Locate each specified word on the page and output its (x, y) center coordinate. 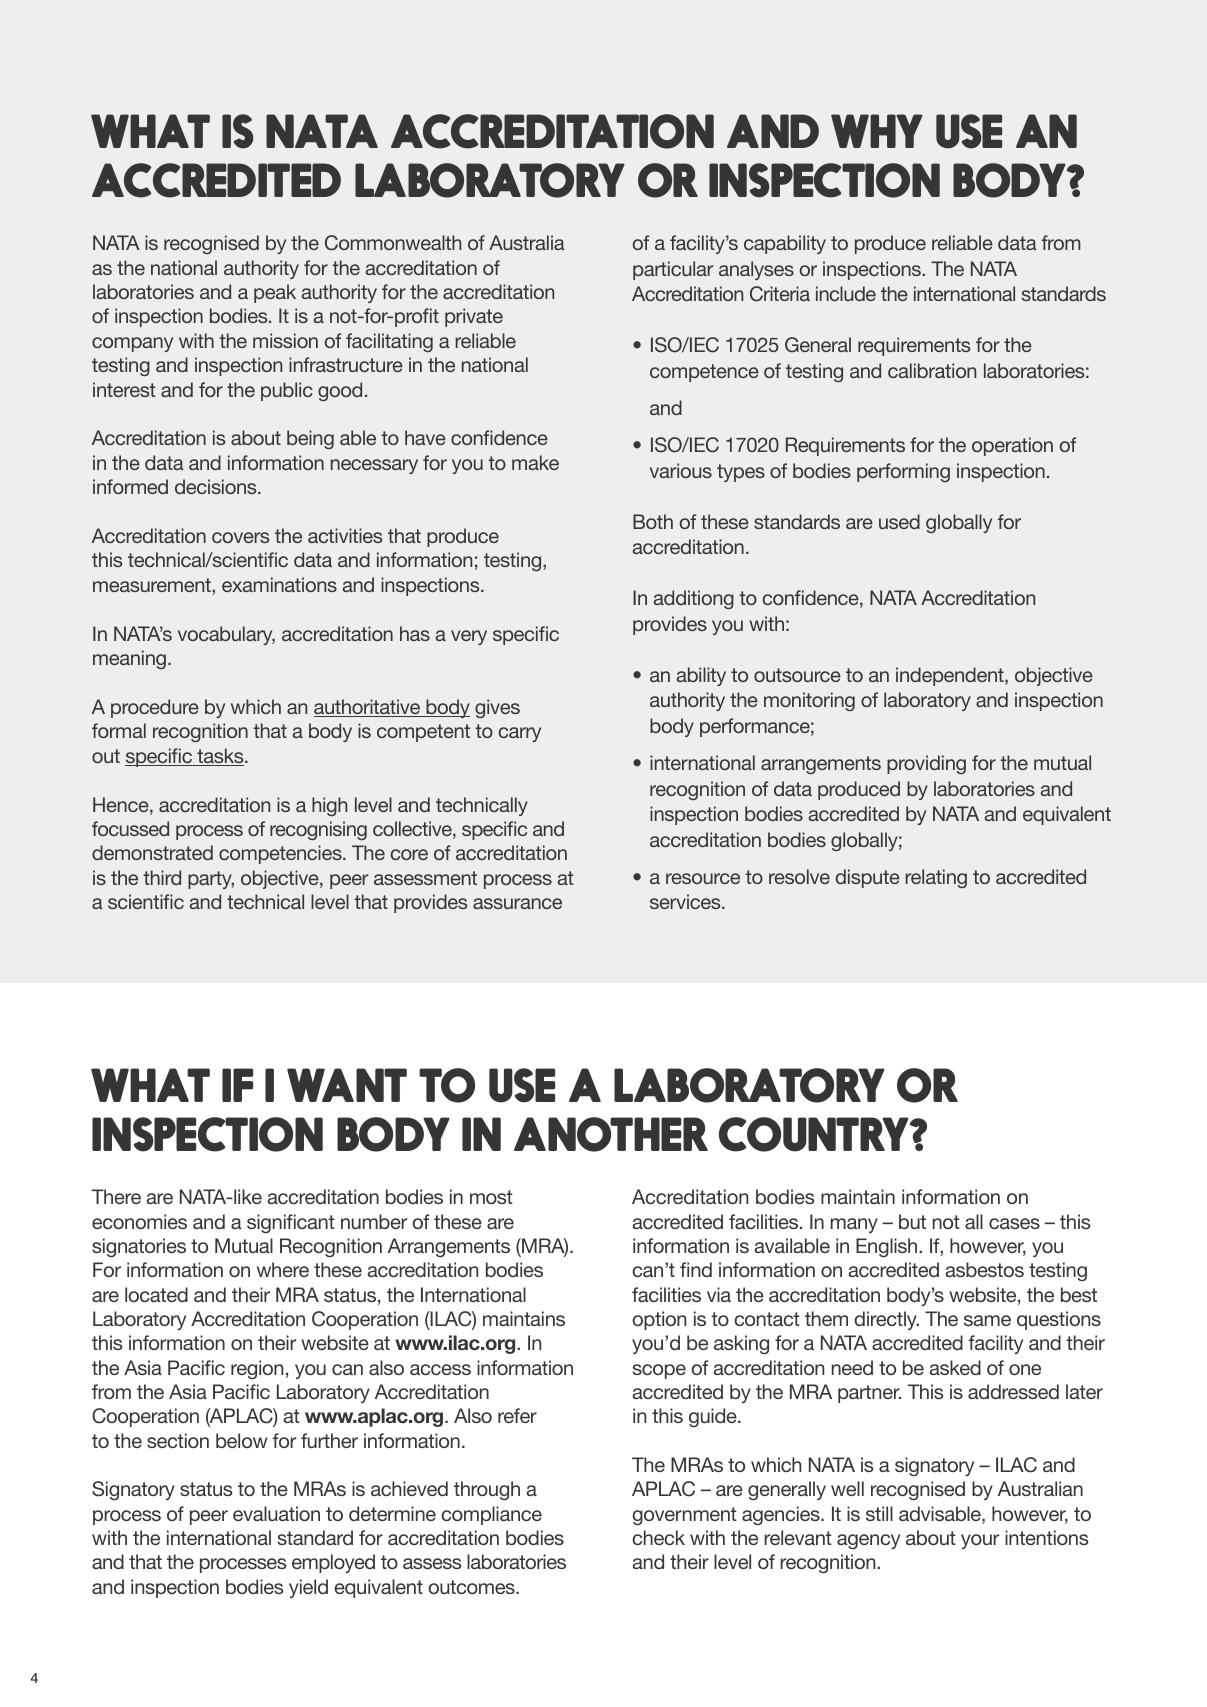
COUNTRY (815, 1134)
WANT (347, 1085)
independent (951, 676)
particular (673, 270)
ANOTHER (611, 1134)
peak (275, 293)
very (469, 637)
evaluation (276, 1513)
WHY (877, 131)
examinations (279, 584)
